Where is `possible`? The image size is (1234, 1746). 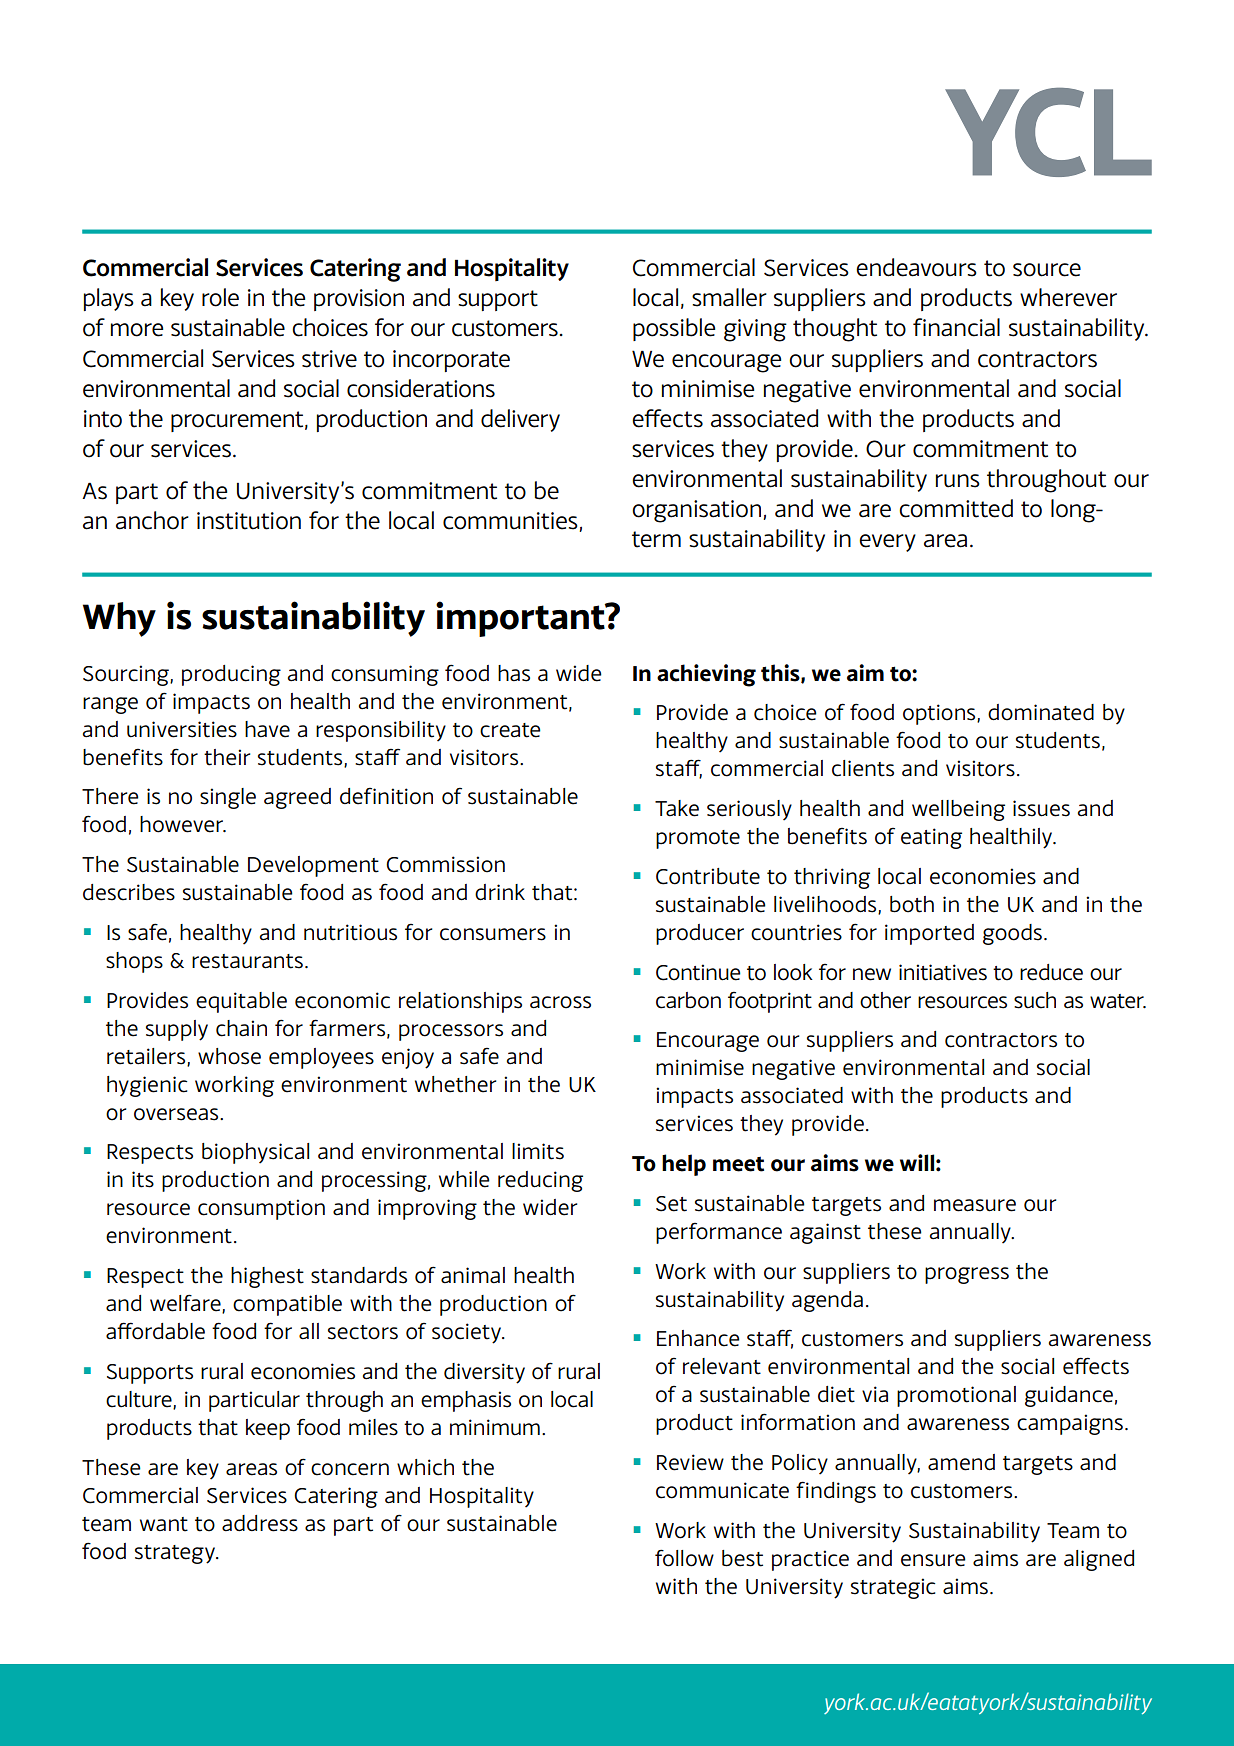 possible is located at coordinates (674, 329).
